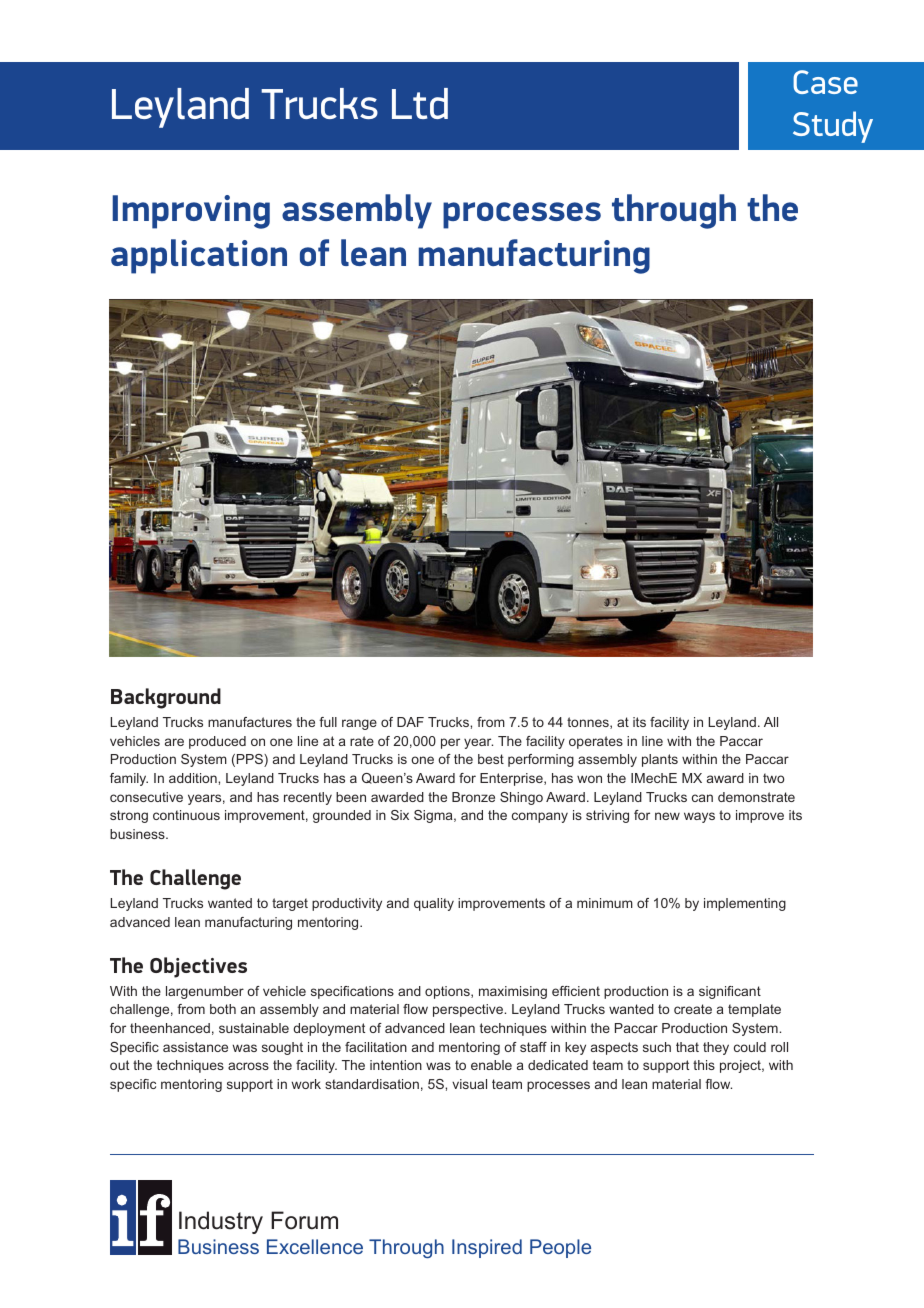 Image resolution: width=924 pixels, height=1308 pixels. I want to click on Study, so click(833, 127).
